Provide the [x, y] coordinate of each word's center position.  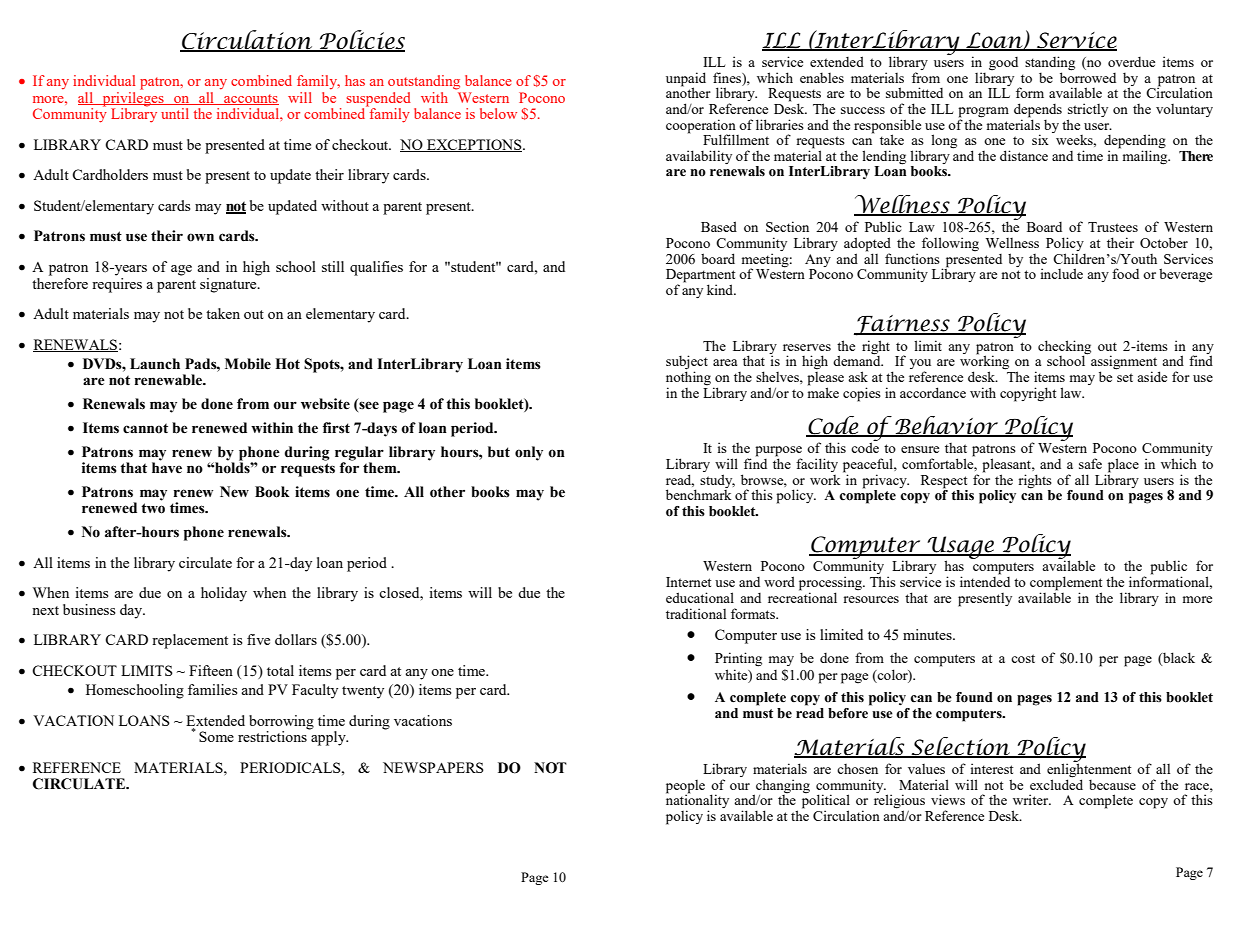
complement [1066, 584]
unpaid [686, 80]
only [529, 453]
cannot [145, 428]
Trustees [1113, 227]
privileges [133, 98]
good [1003, 64]
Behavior [947, 426]
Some [216, 736]
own [200, 237]
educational [700, 597]
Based [719, 226]
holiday [224, 594]
